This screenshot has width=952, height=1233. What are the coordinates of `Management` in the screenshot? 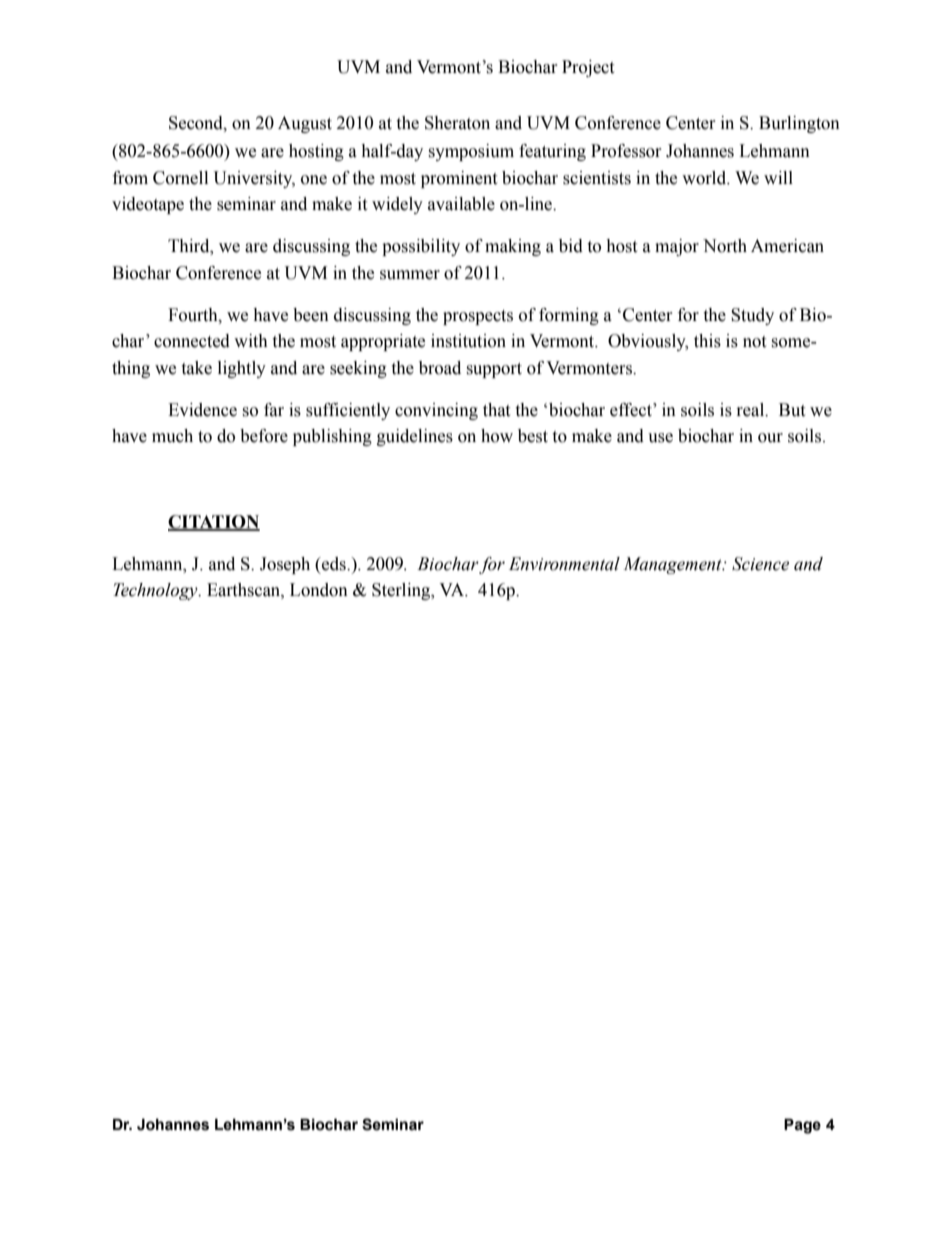 It's located at (673, 565).
